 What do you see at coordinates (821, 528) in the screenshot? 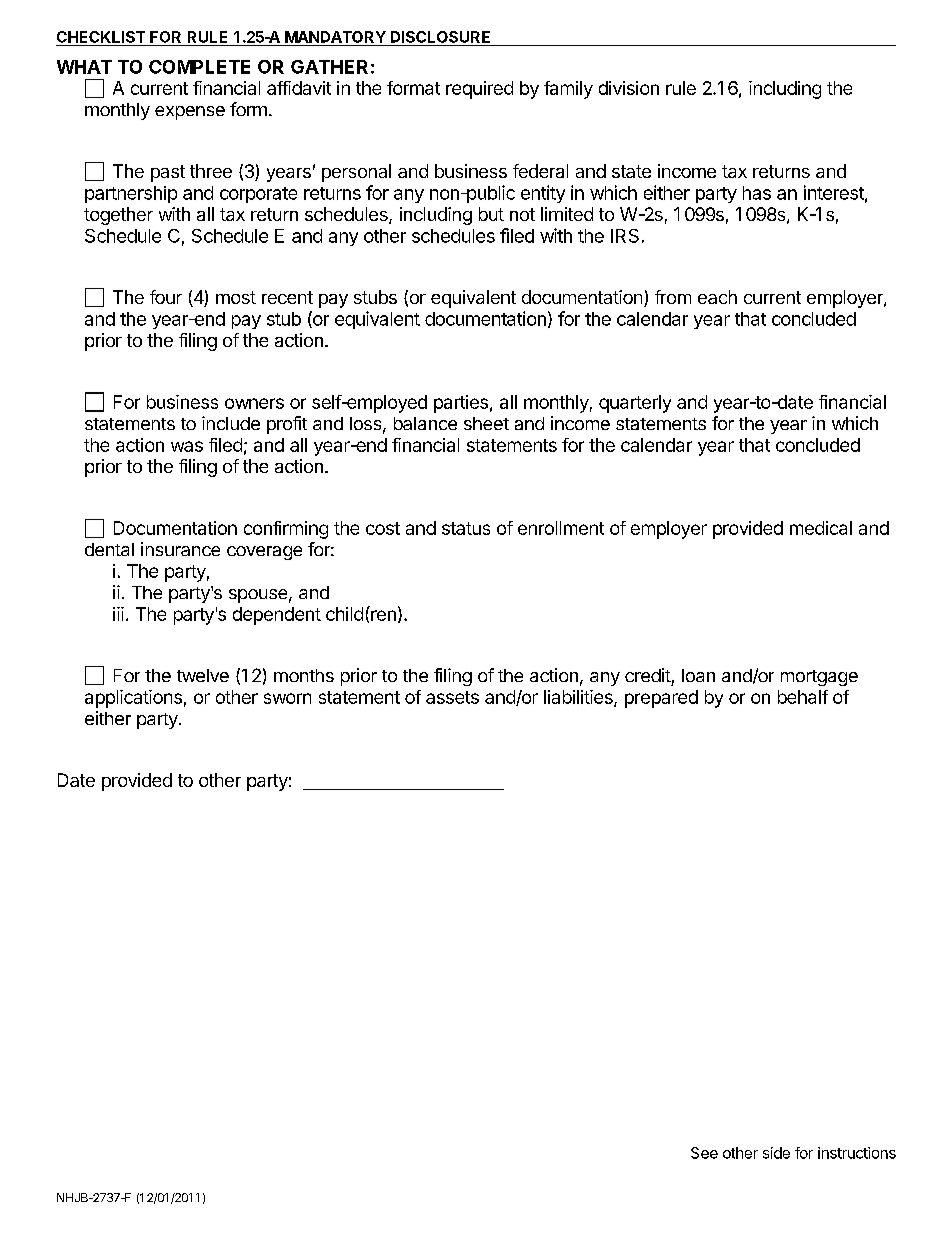
I see `medical` at bounding box center [821, 528].
